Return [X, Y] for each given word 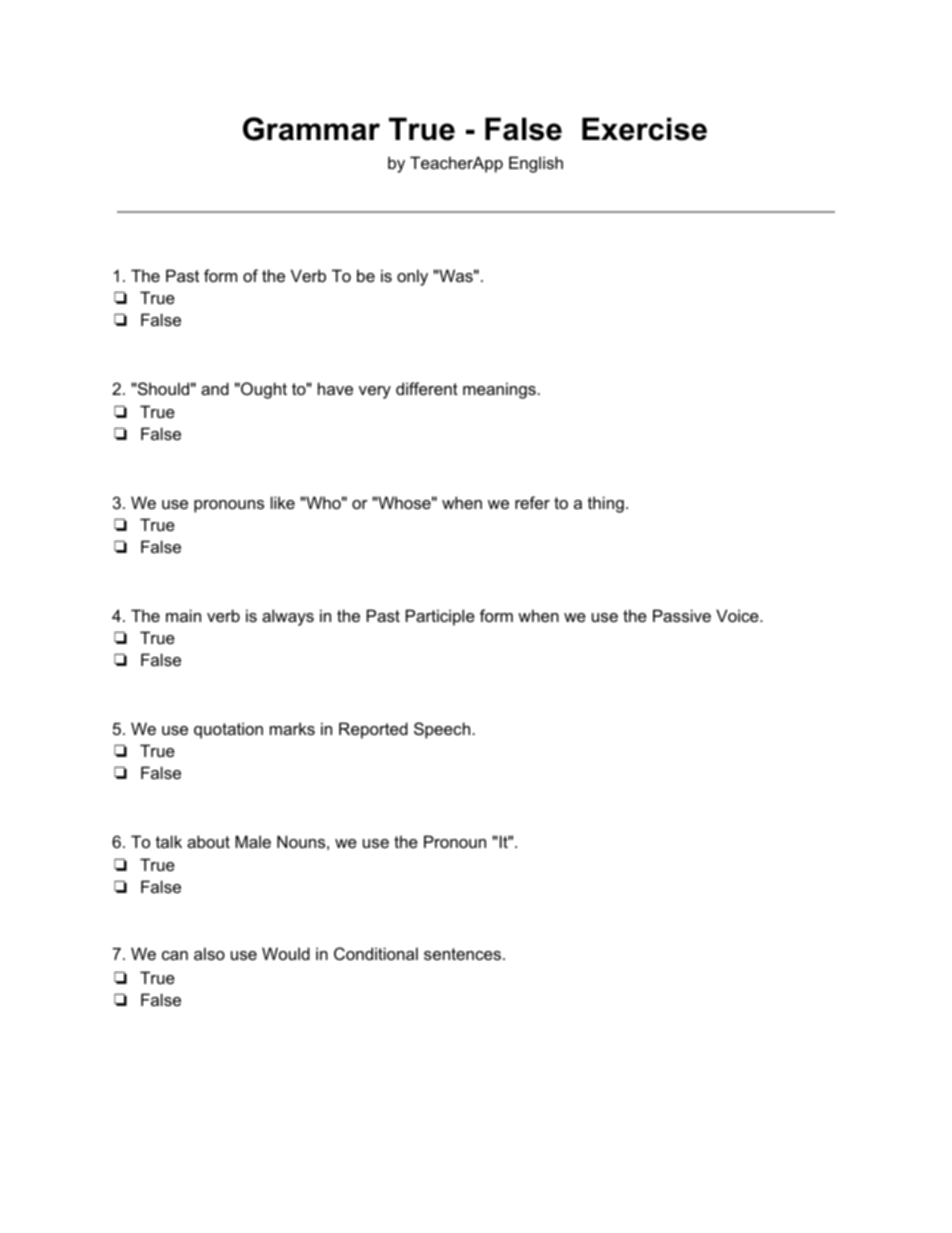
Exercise [644, 129]
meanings [499, 390]
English [536, 164]
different [427, 388]
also [209, 953]
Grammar [311, 129]
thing [606, 504]
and [215, 388]
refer [532, 502]
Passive [682, 615]
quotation [228, 730]
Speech [442, 730]
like [283, 502]
